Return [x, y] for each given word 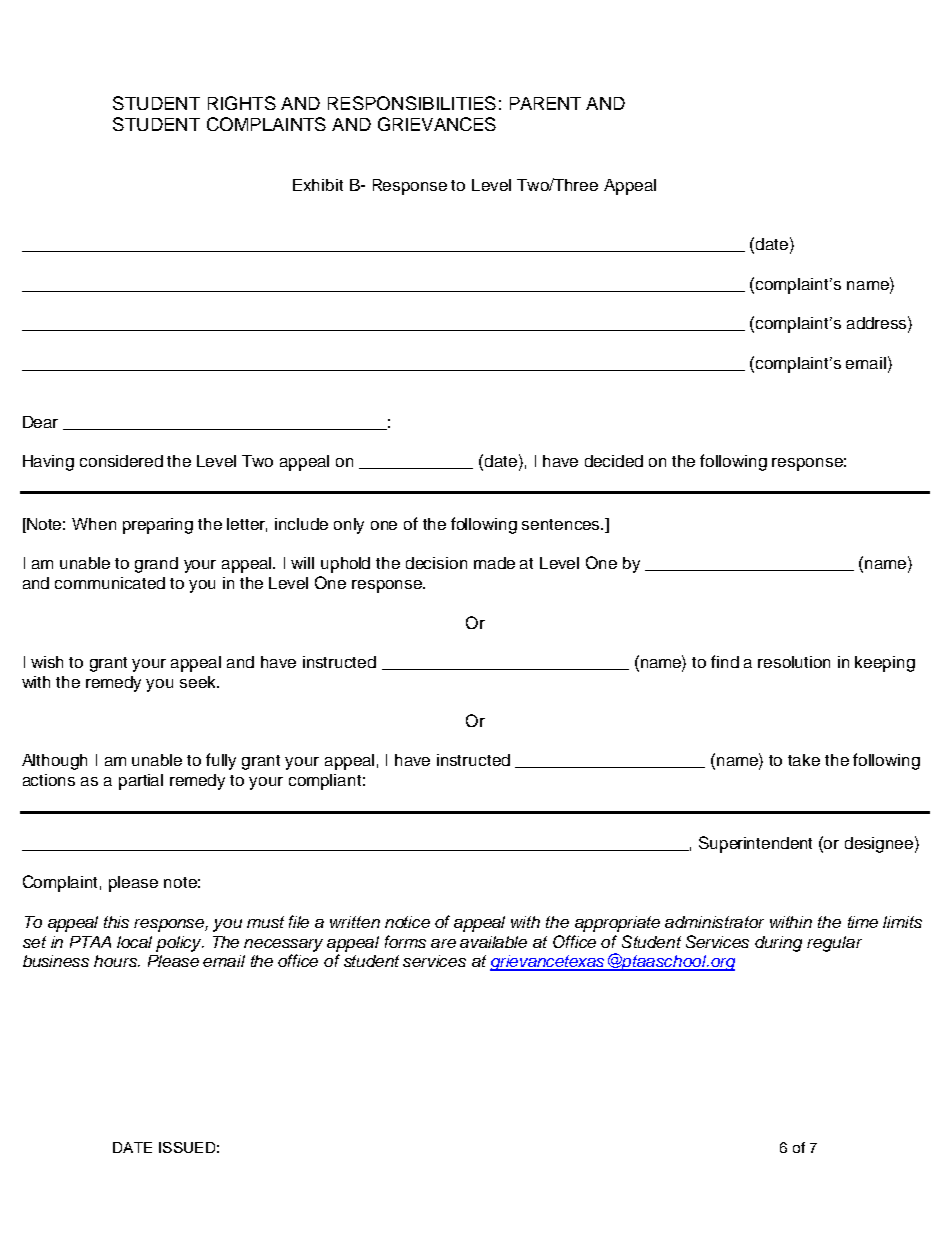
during [778, 944]
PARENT [545, 103]
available [493, 942]
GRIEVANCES [437, 124]
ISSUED [187, 1147]
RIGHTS [242, 103]
